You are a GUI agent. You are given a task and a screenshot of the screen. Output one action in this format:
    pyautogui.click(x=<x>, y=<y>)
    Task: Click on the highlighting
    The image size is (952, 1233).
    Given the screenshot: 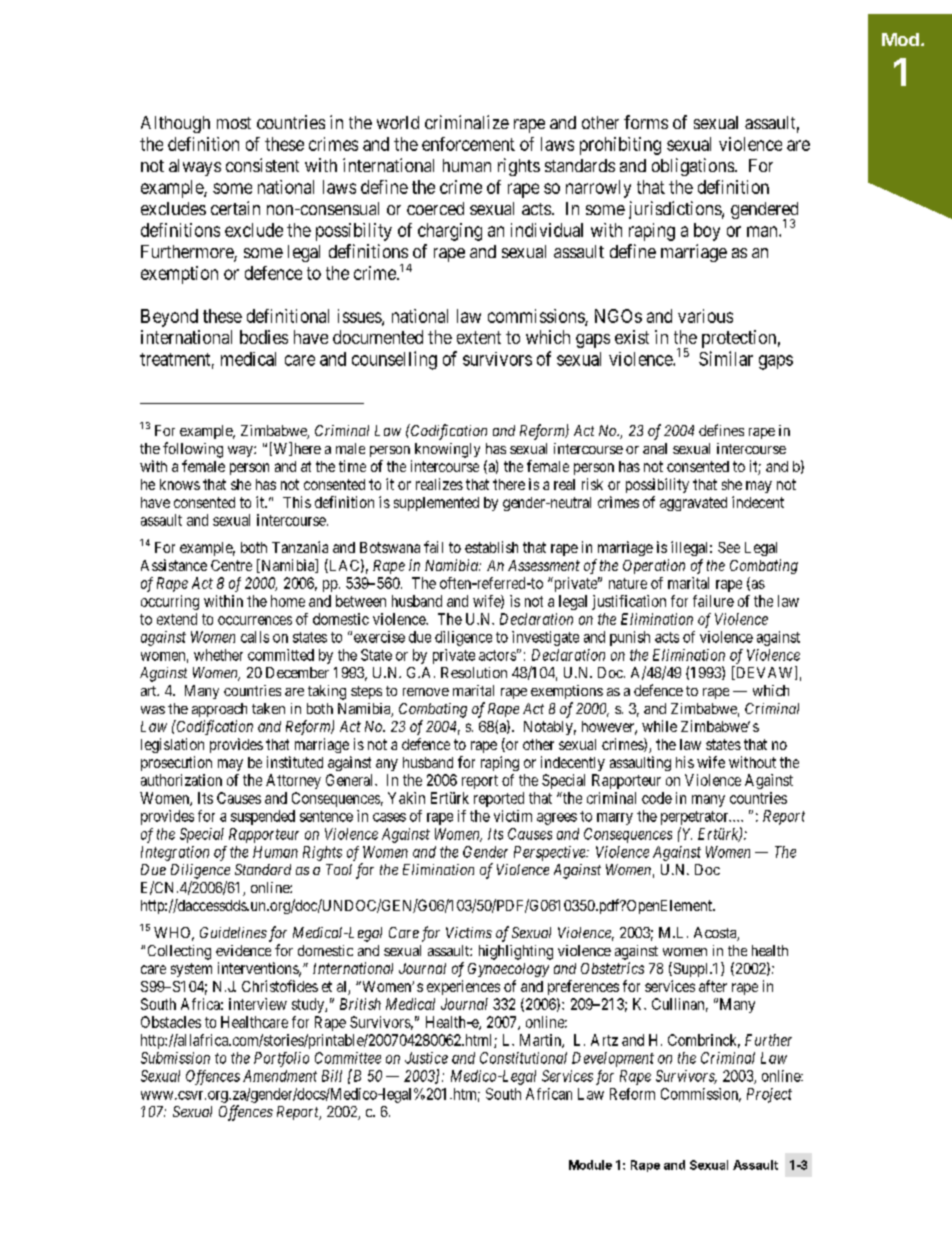 What is the action you would take?
    pyautogui.click(x=516, y=952)
